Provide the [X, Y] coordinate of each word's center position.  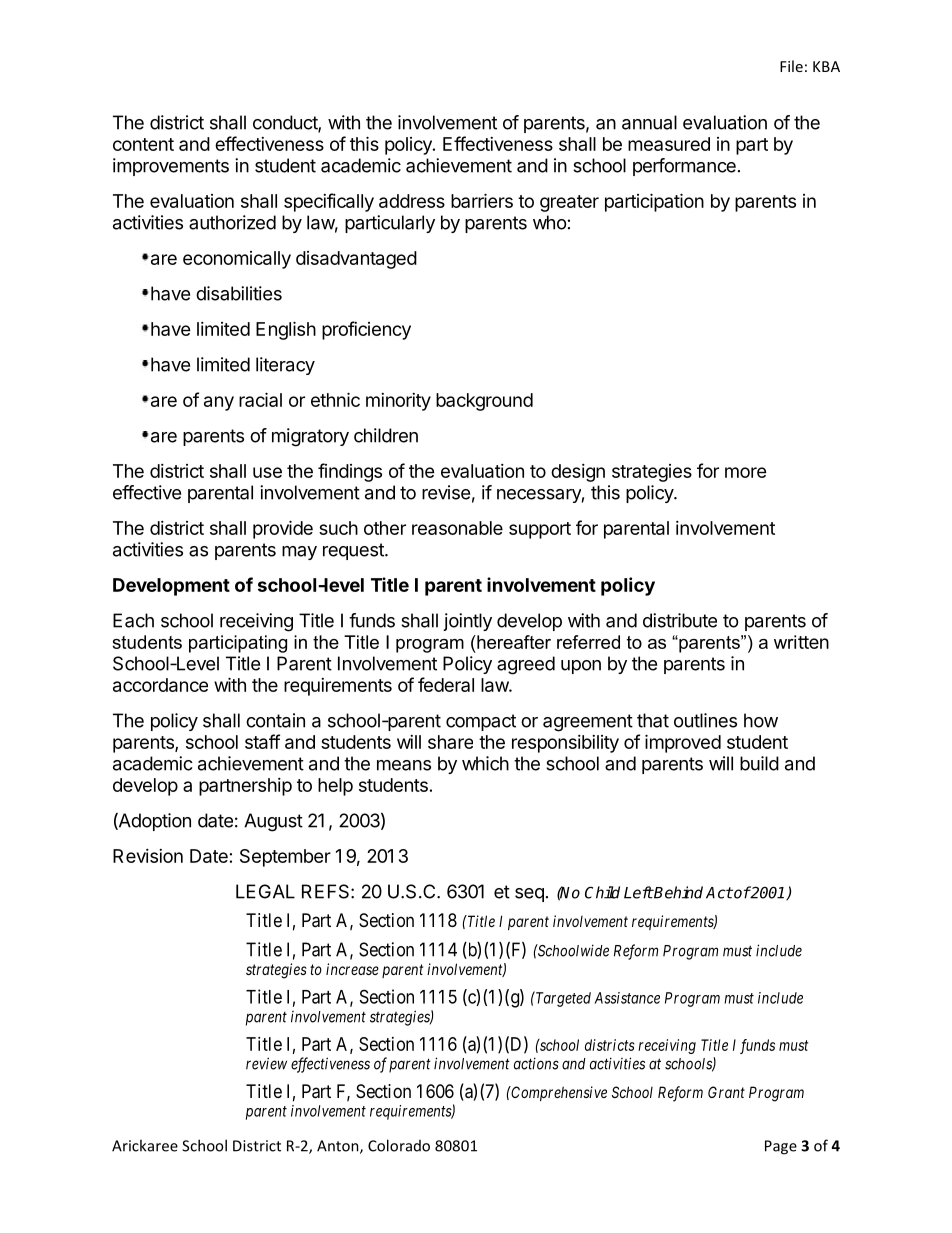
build [759, 763]
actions [536, 1063]
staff [262, 741]
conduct [286, 123]
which [485, 763]
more [746, 472]
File [791, 66]
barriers [482, 200]
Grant [726, 1092]
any [219, 403]
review [266, 1063]
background [484, 402]
